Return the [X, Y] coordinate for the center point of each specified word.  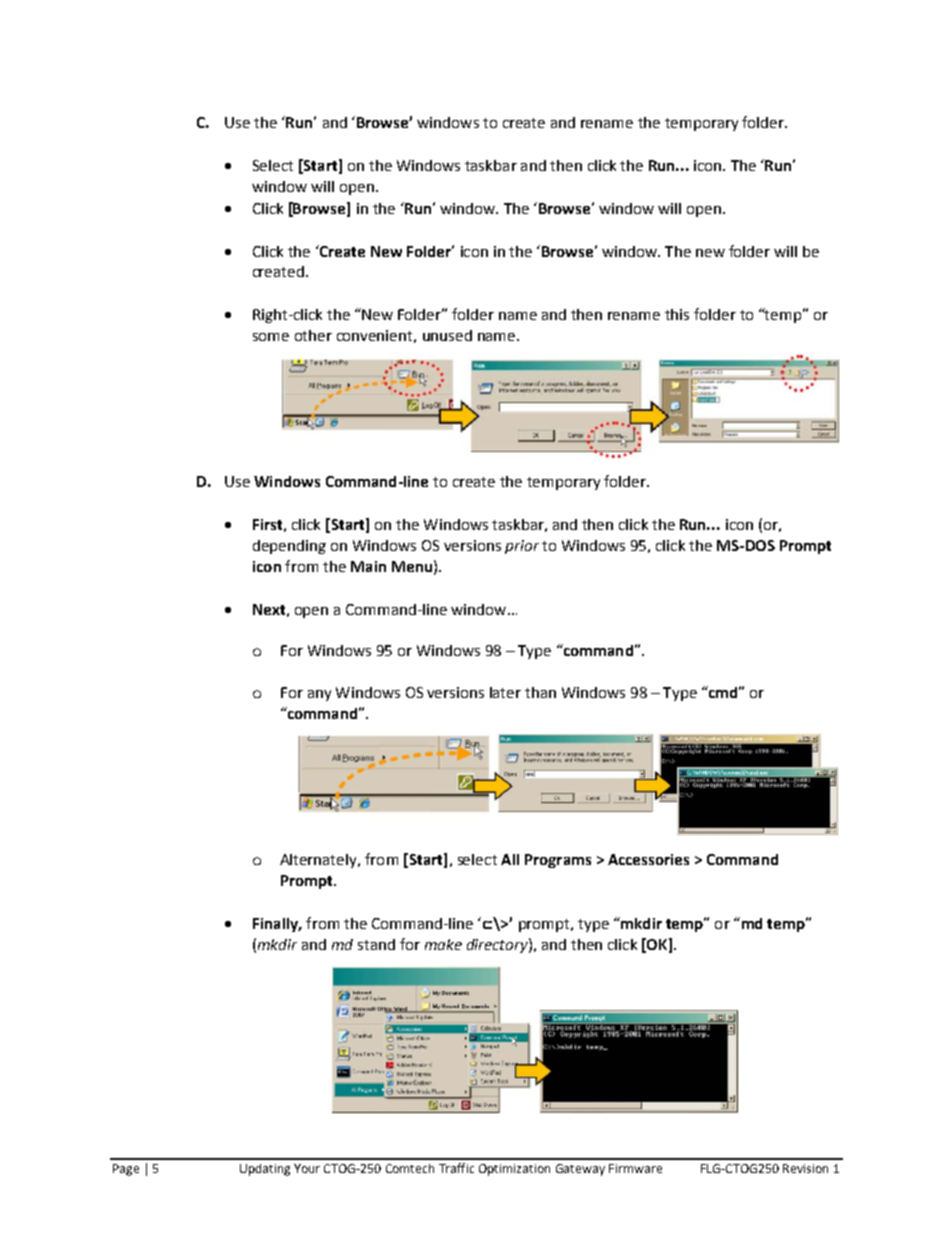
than [540, 692]
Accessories [648, 859]
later [505, 692]
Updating [265, 1170]
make [443, 944]
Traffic [456, 1168]
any [319, 695]
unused [447, 335]
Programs [558, 861]
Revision [805, 1168]
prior [522, 547]
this [677, 314]
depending [289, 547]
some [271, 337]
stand [376, 944]
